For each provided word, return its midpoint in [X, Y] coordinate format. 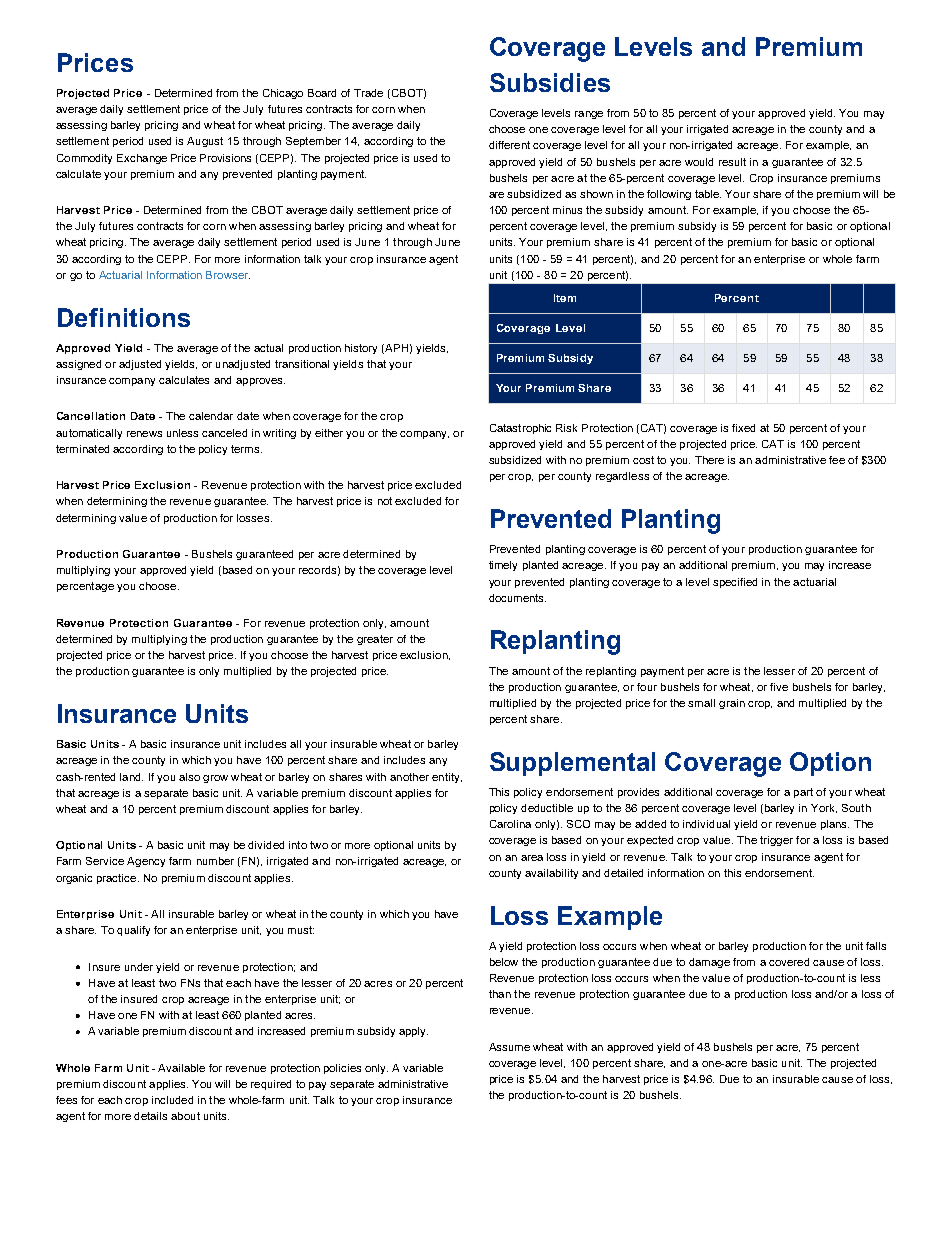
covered [789, 962]
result [732, 162]
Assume [509, 1047]
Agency [146, 862]
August [205, 142]
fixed [743, 428]
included [172, 1100]
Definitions [124, 317]
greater [375, 640]
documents [517, 598]
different [509, 145]
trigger [776, 841]
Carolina [510, 824]
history [361, 349]
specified [735, 583]
